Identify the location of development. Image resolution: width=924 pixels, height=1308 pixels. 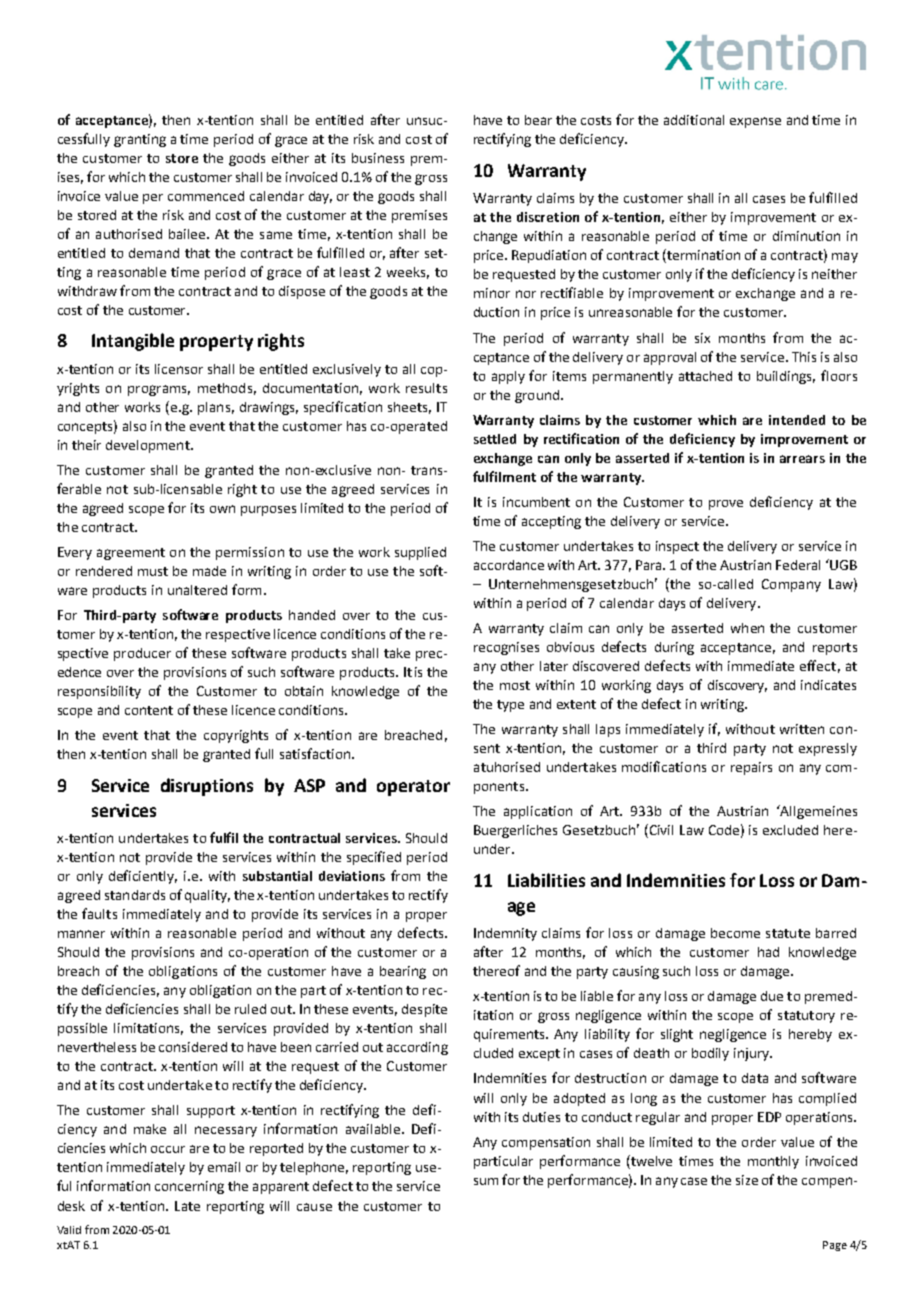
(149, 446).
